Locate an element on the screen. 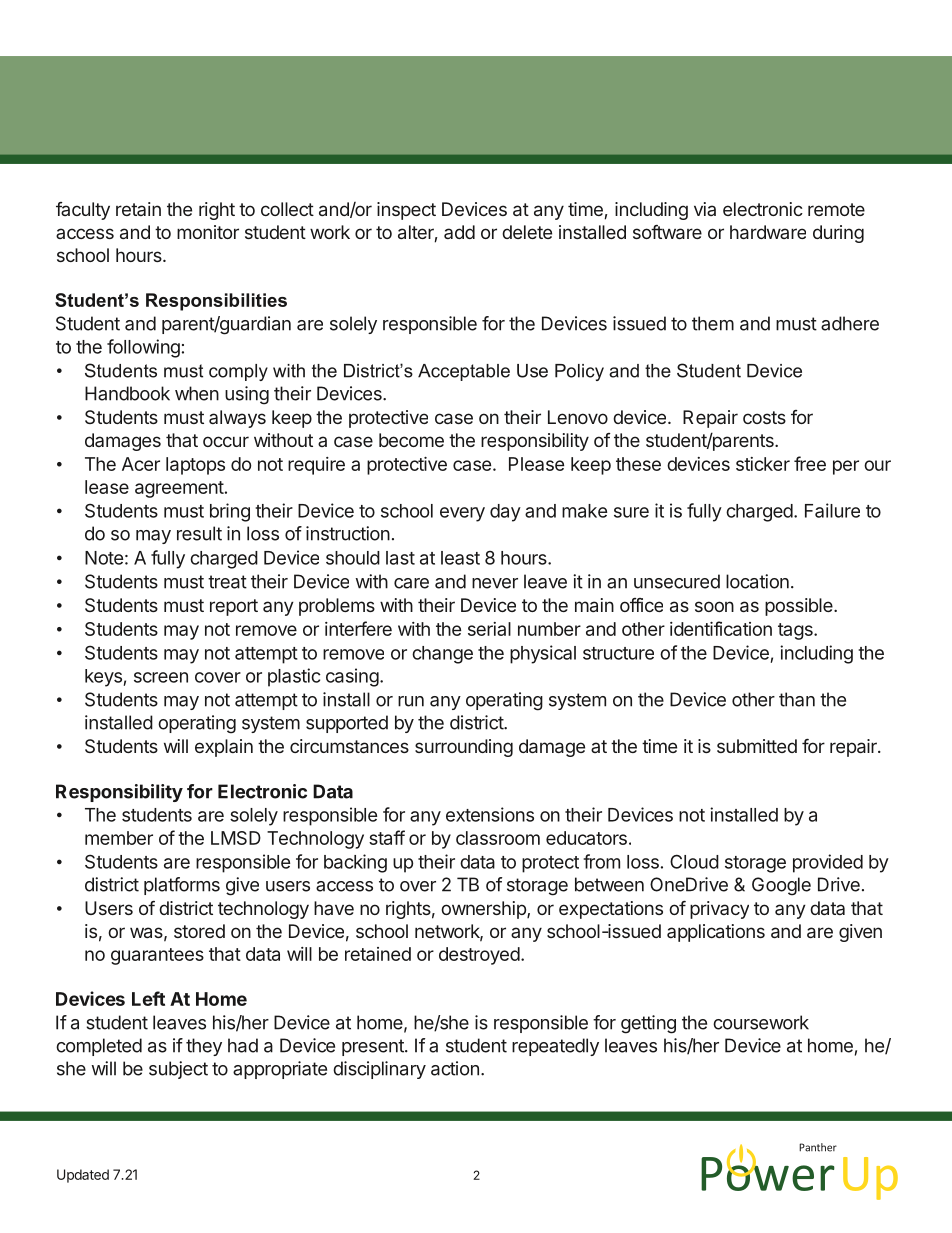 Image resolution: width=952 pixels, height=1233 pixels. stored is located at coordinates (199, 931).
